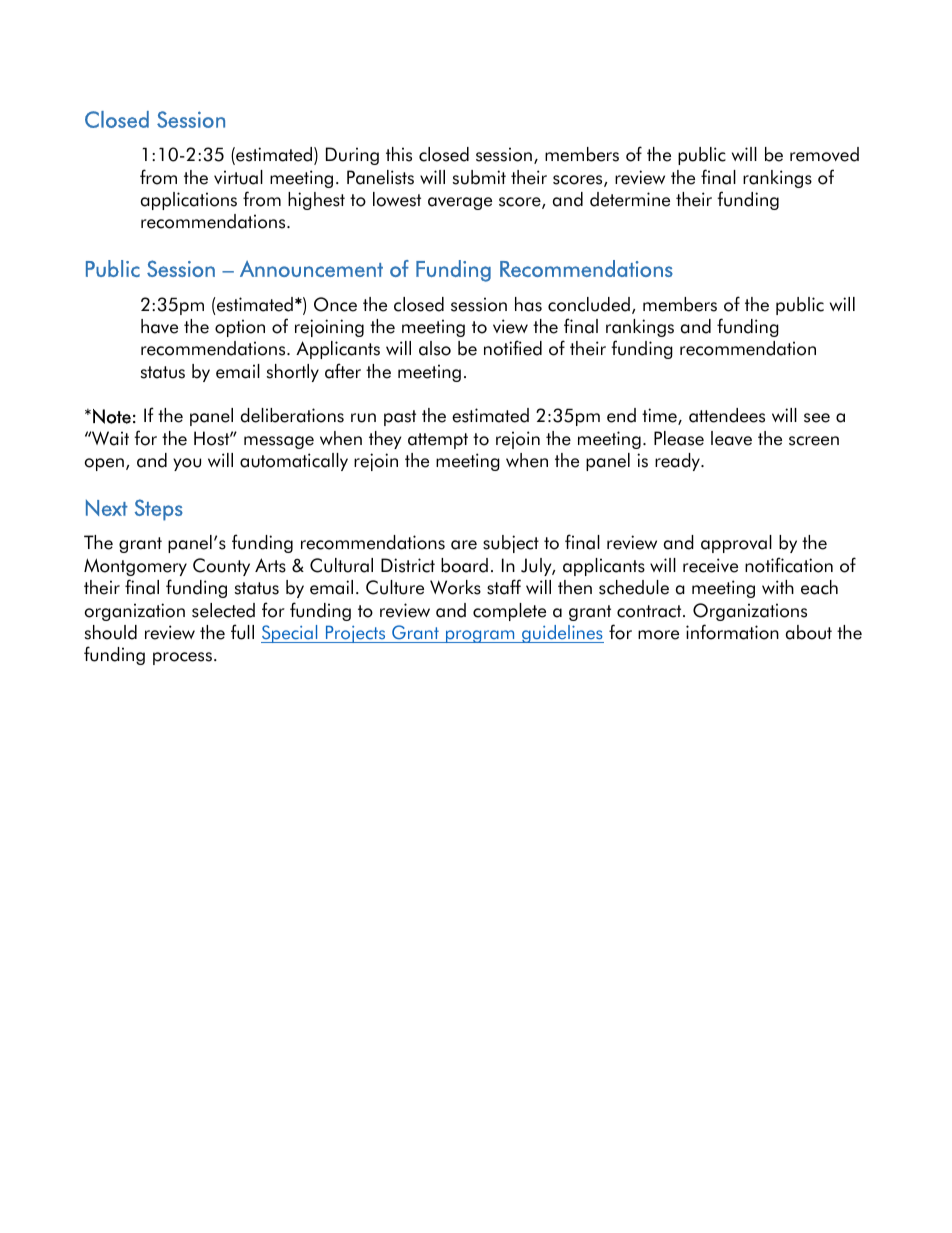 This screenshot has height=1233, width=952. What do you see at coordinates (678, 462) in the screenshot?
I see `ready` at bounding box center [678, 462].
